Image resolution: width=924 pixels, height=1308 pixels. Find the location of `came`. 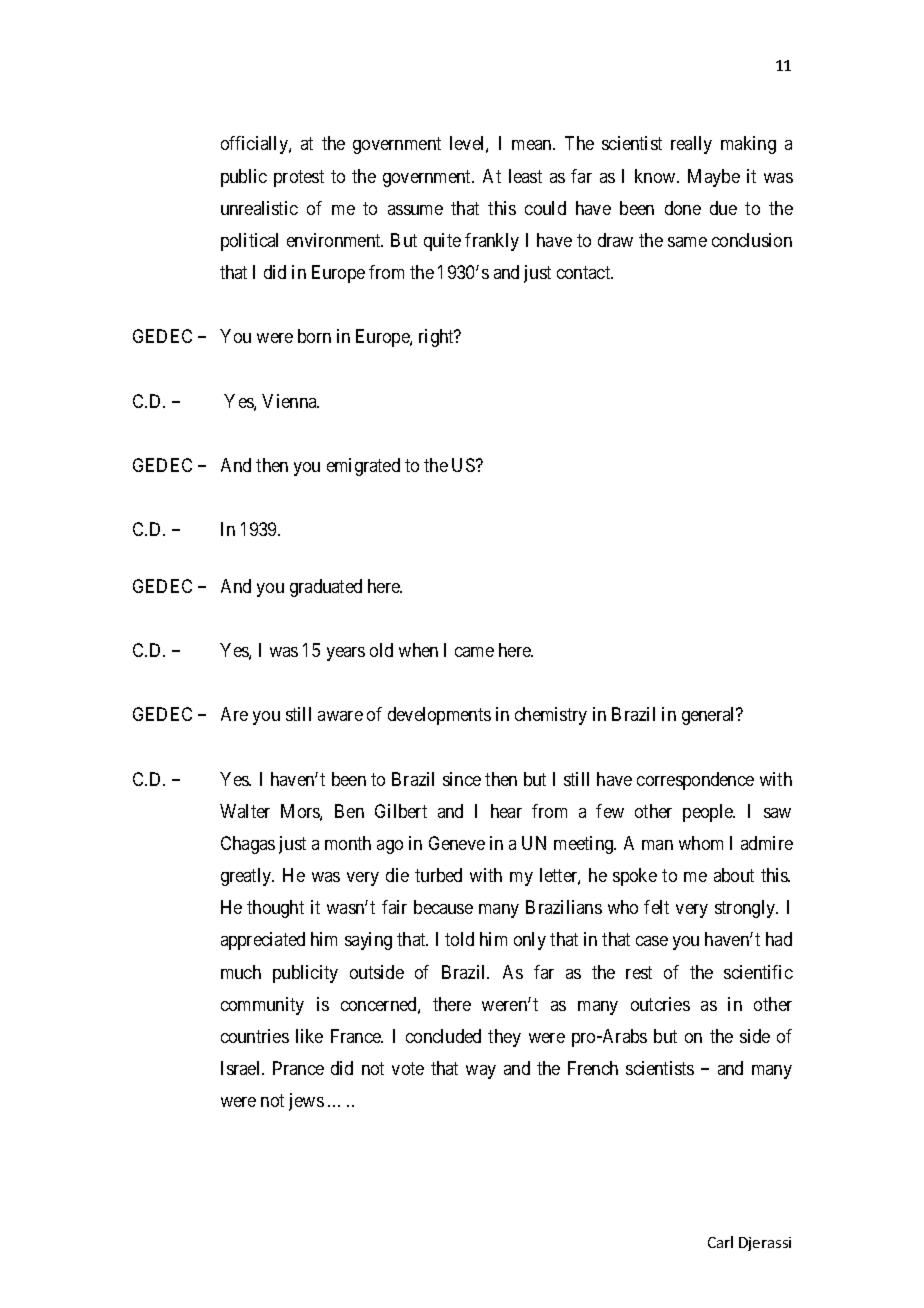

came is located at coordinates (474, 652).
